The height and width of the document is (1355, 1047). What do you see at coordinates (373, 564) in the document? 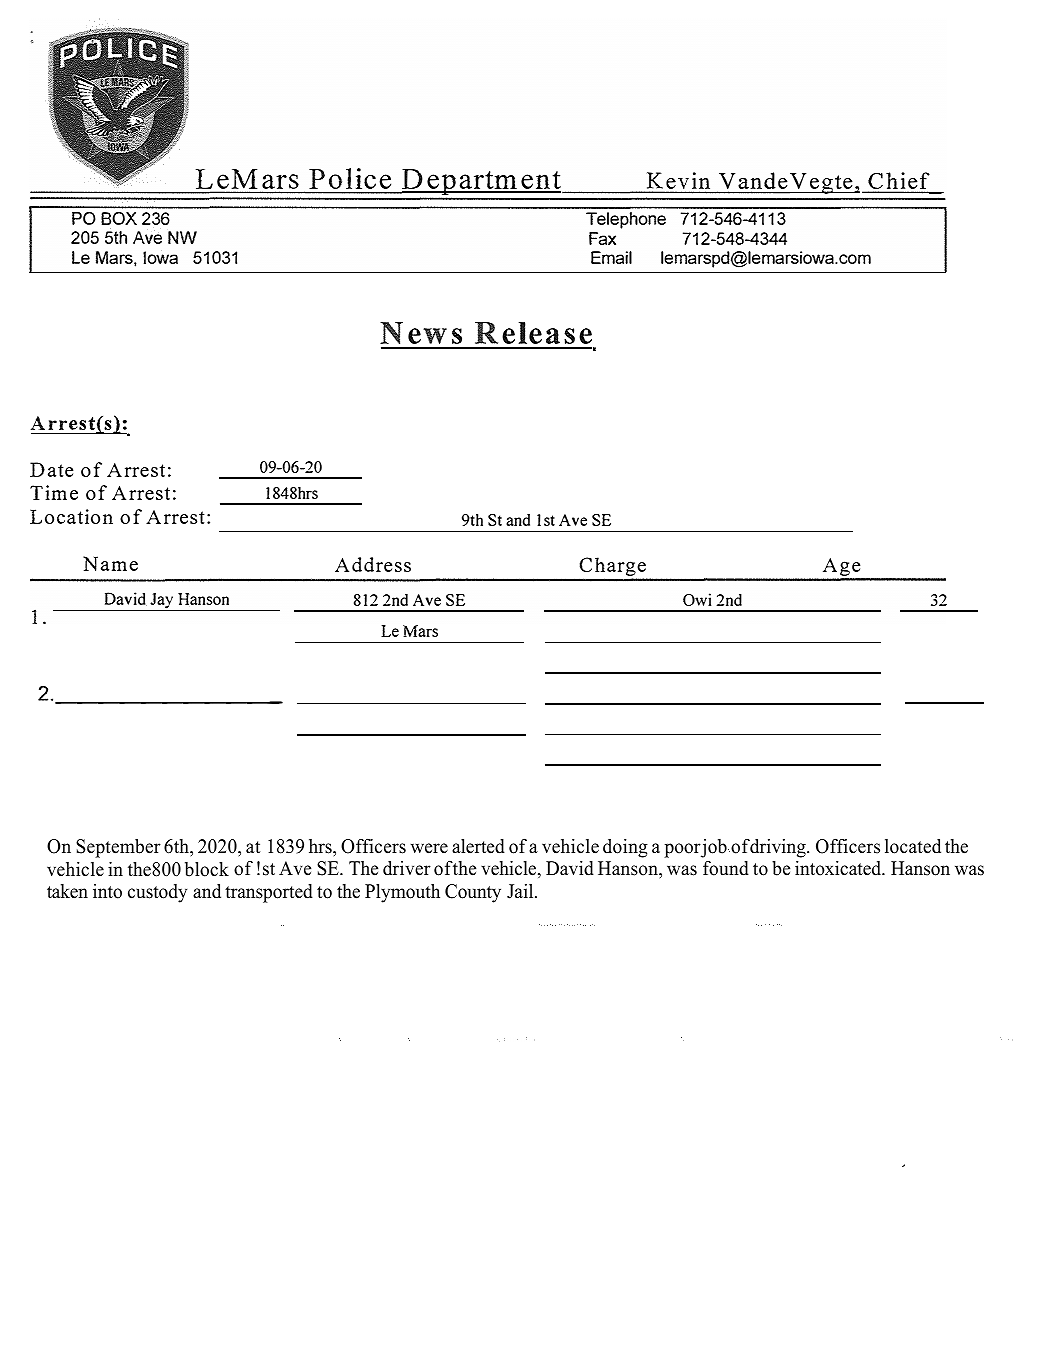
I see `Address` at bounding box center [373, 564].
